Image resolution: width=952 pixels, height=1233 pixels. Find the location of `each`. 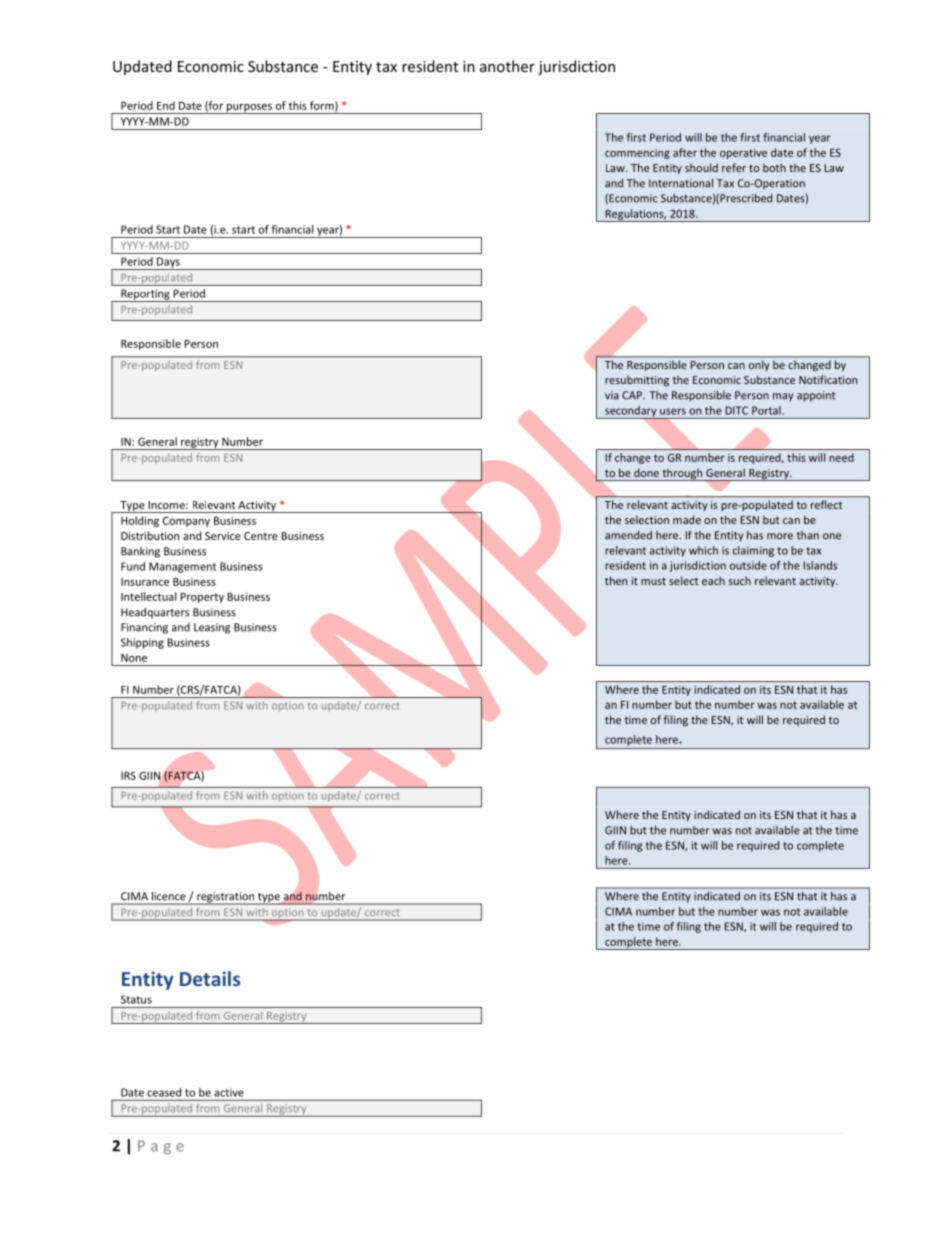

each is located at coordinates (713, 580).
